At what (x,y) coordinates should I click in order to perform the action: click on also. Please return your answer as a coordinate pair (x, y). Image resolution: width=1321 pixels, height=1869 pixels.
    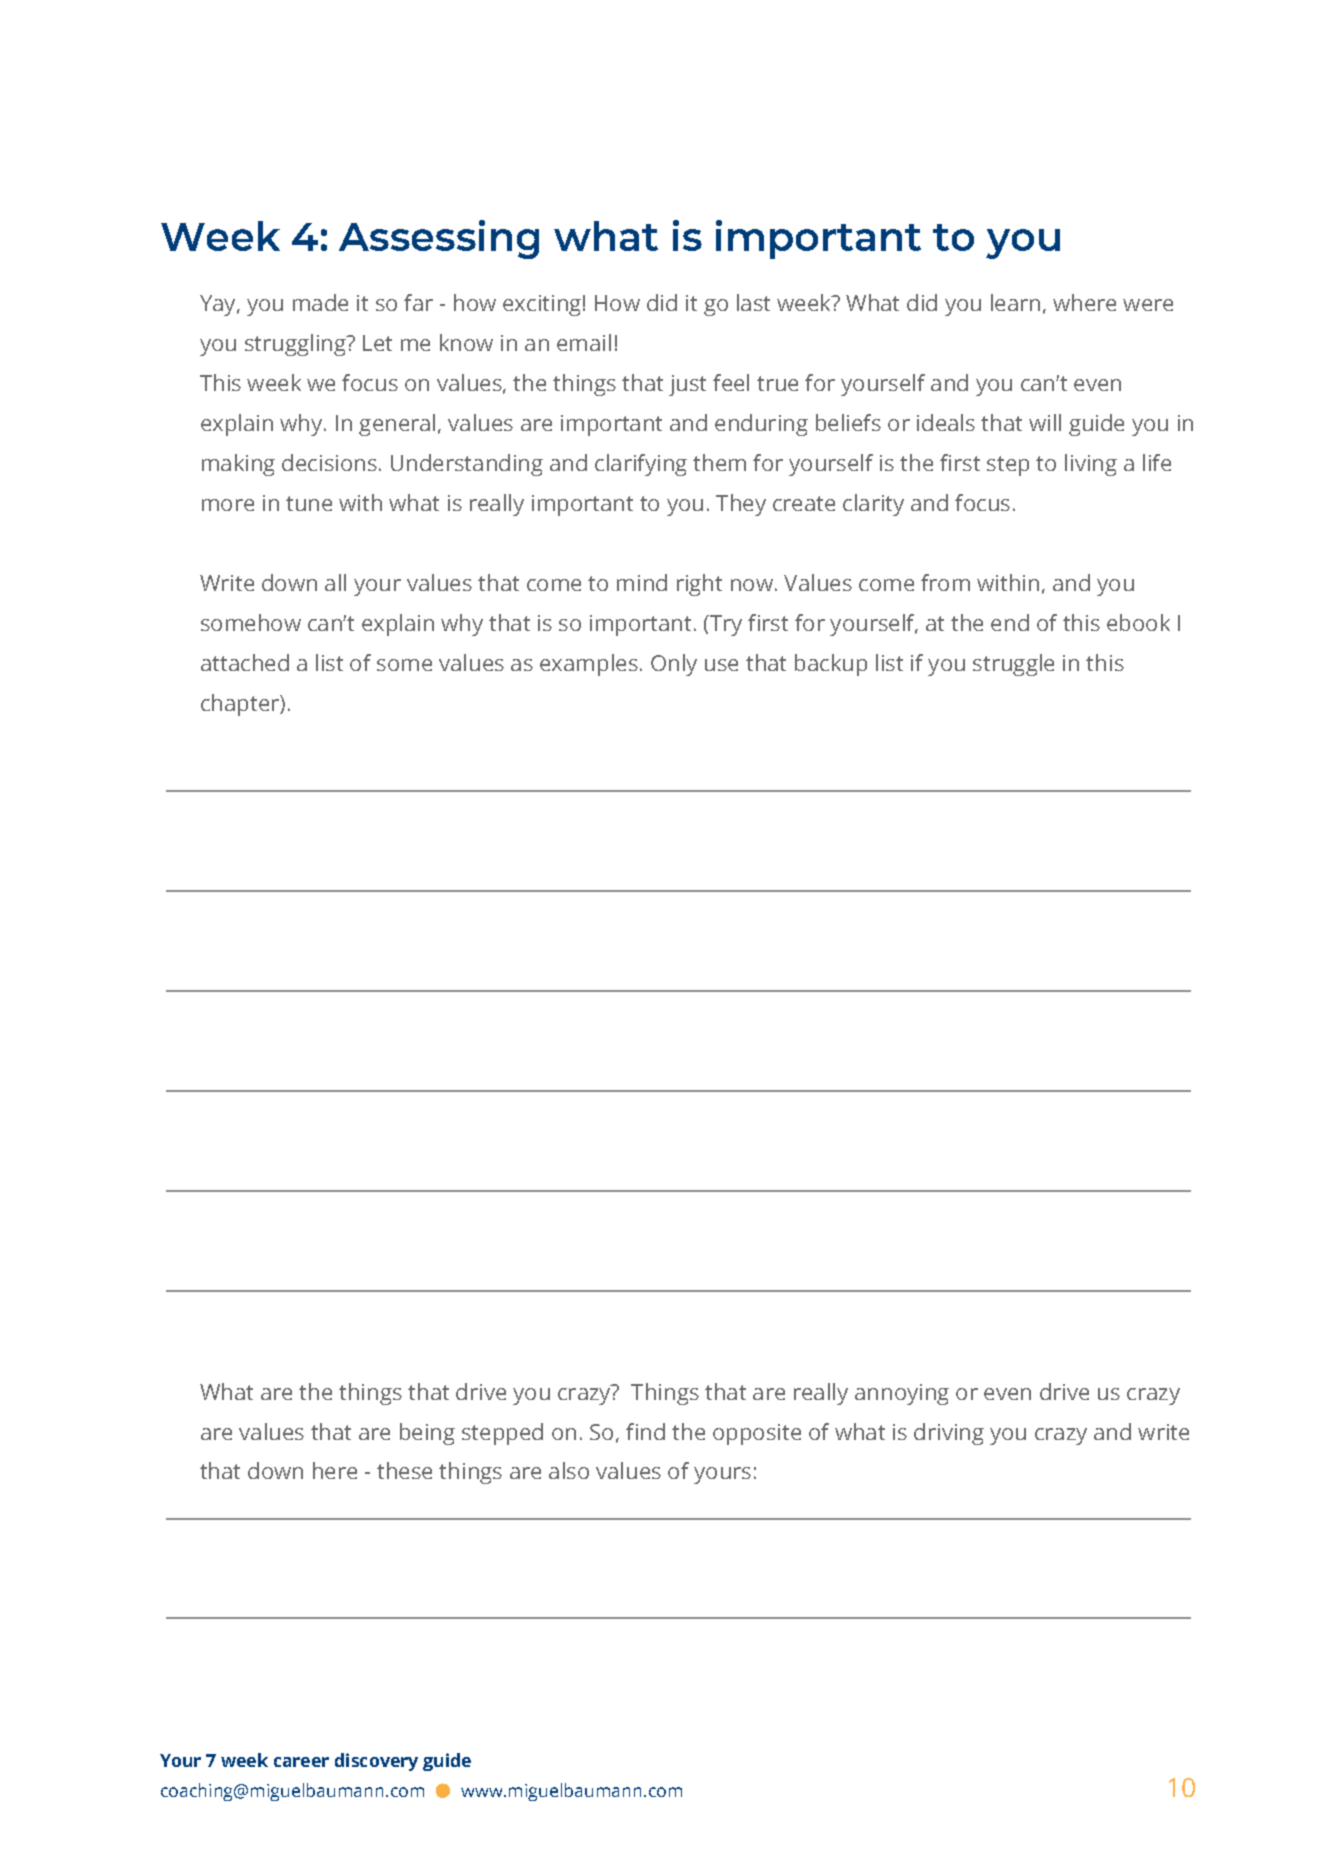
    Looking at the image, I should click on (569, 1470).
